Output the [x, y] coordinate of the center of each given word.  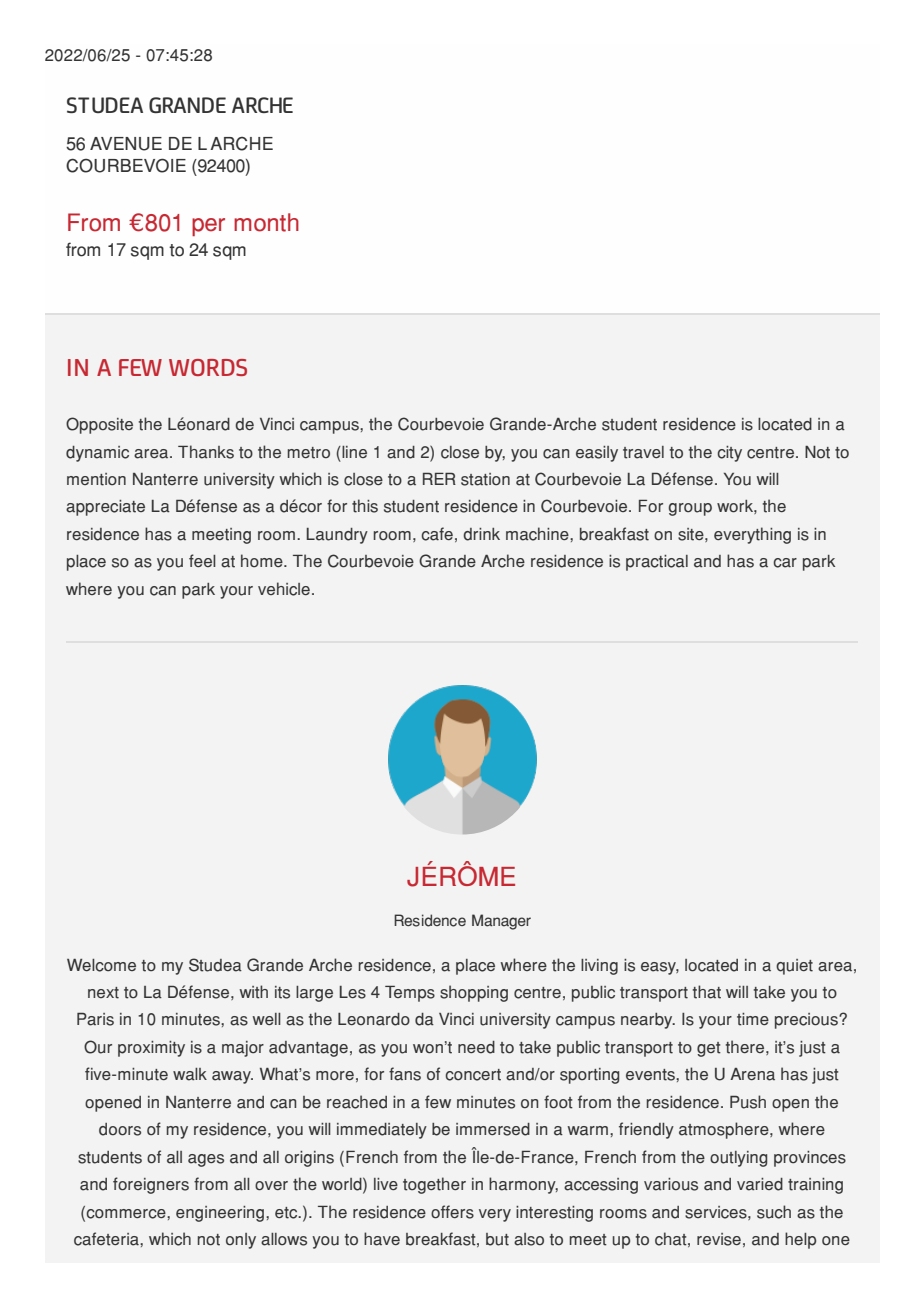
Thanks [206, 452]
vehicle [284, 589]
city [729, 454]
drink [481, 534]
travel [643, 452]
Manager [501, 922]
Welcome [101, 965]
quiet [794, 967]
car [785, 563]
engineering [220, 1214]
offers [452, 1212]
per [208, 227]
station [485, 479]
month [266, 222]
